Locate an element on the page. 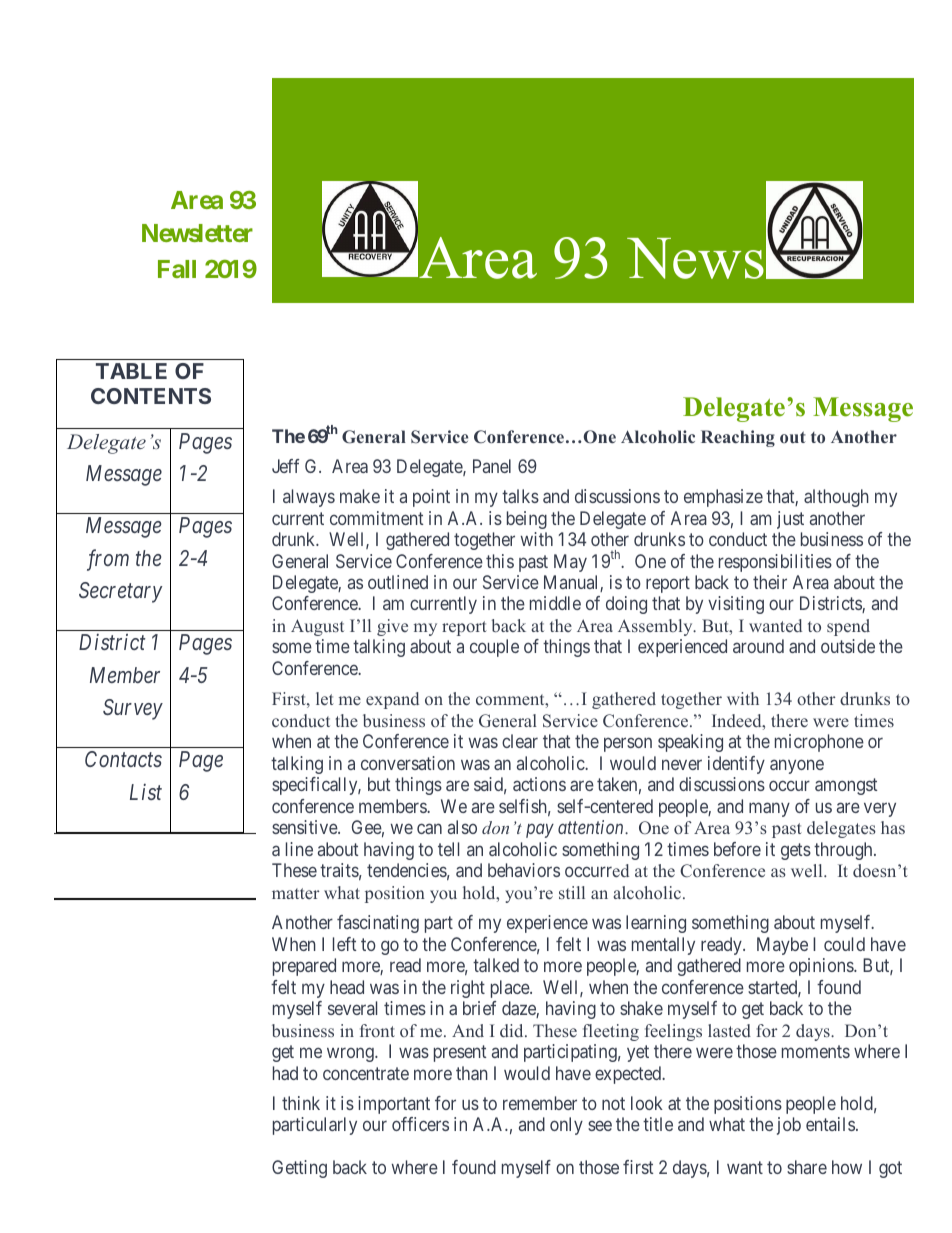 The width and height of the page is (952, 1233). Maybe is located at coordinates (782, 946).
